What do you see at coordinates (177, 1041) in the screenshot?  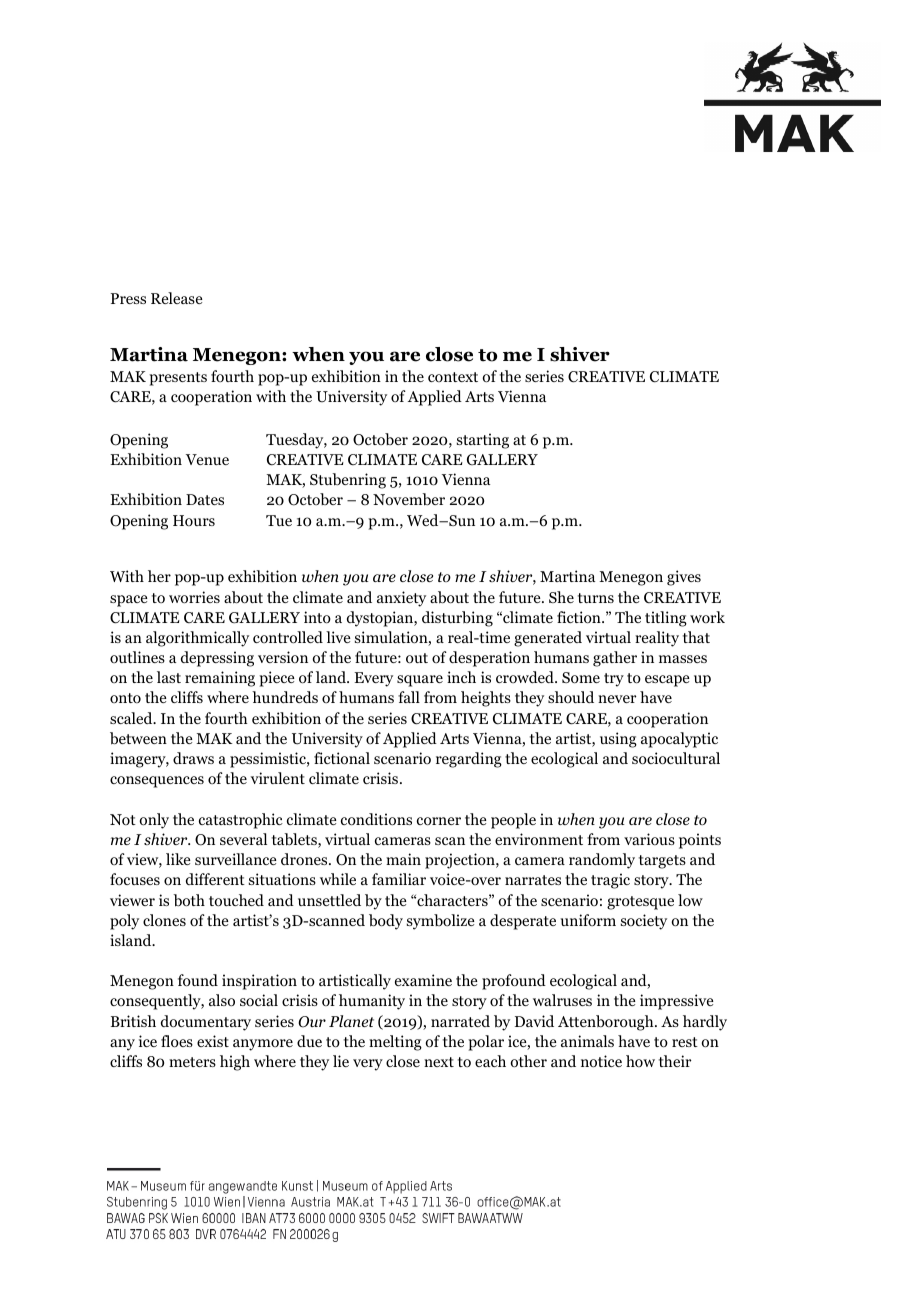 I see `floes` at bounding box center [177, 1041].
